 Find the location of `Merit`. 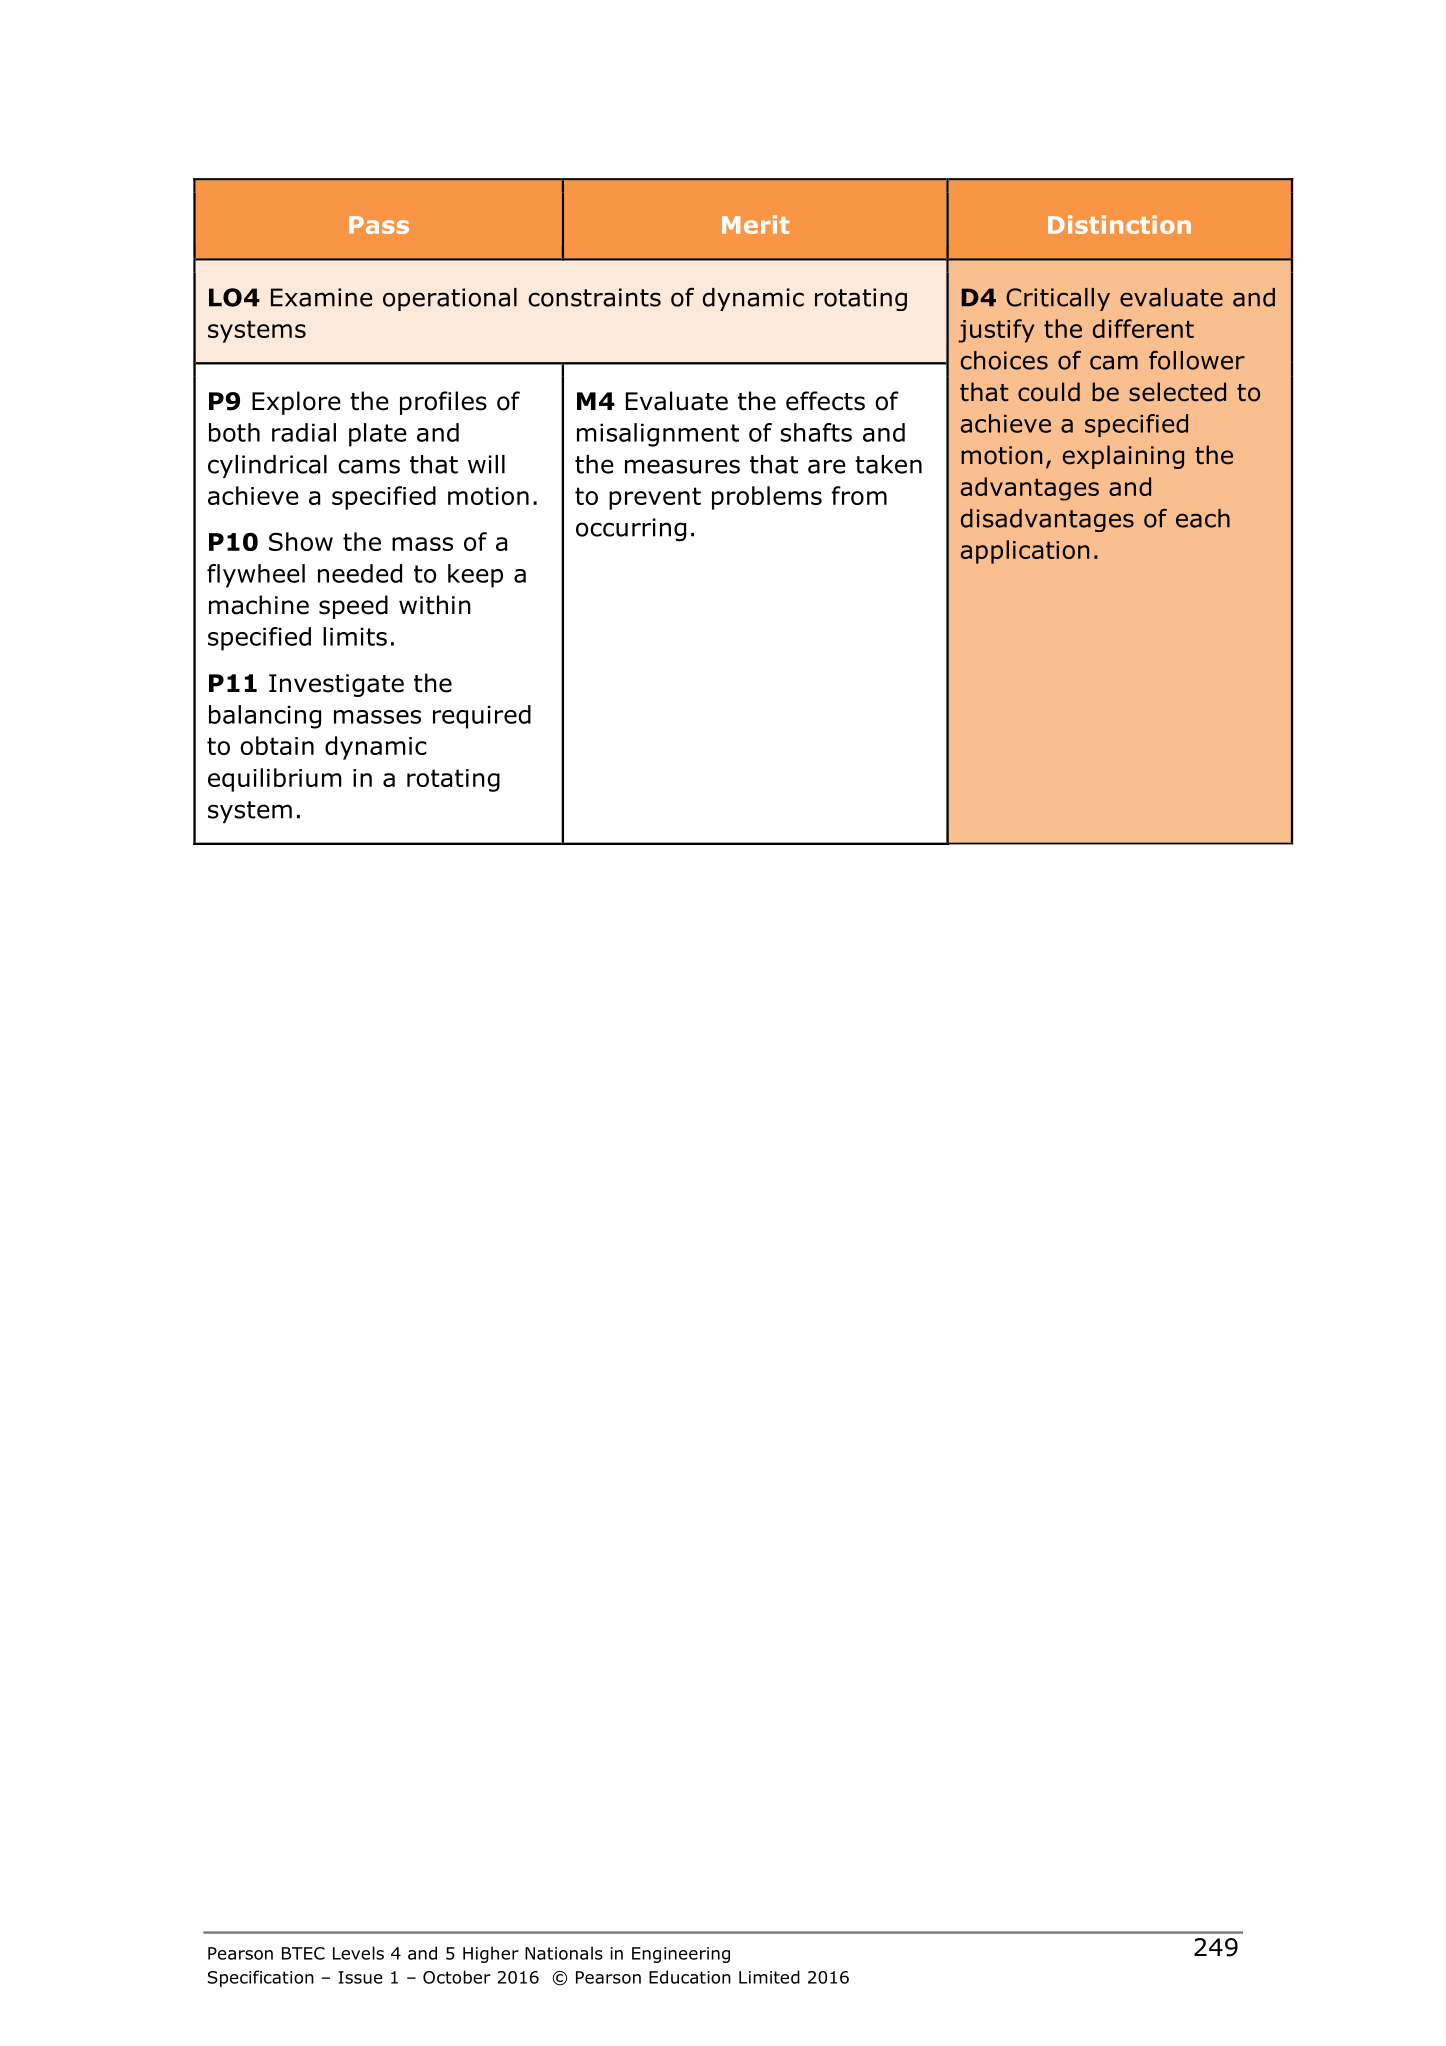

Merit is located at coordinates (756, 224).
